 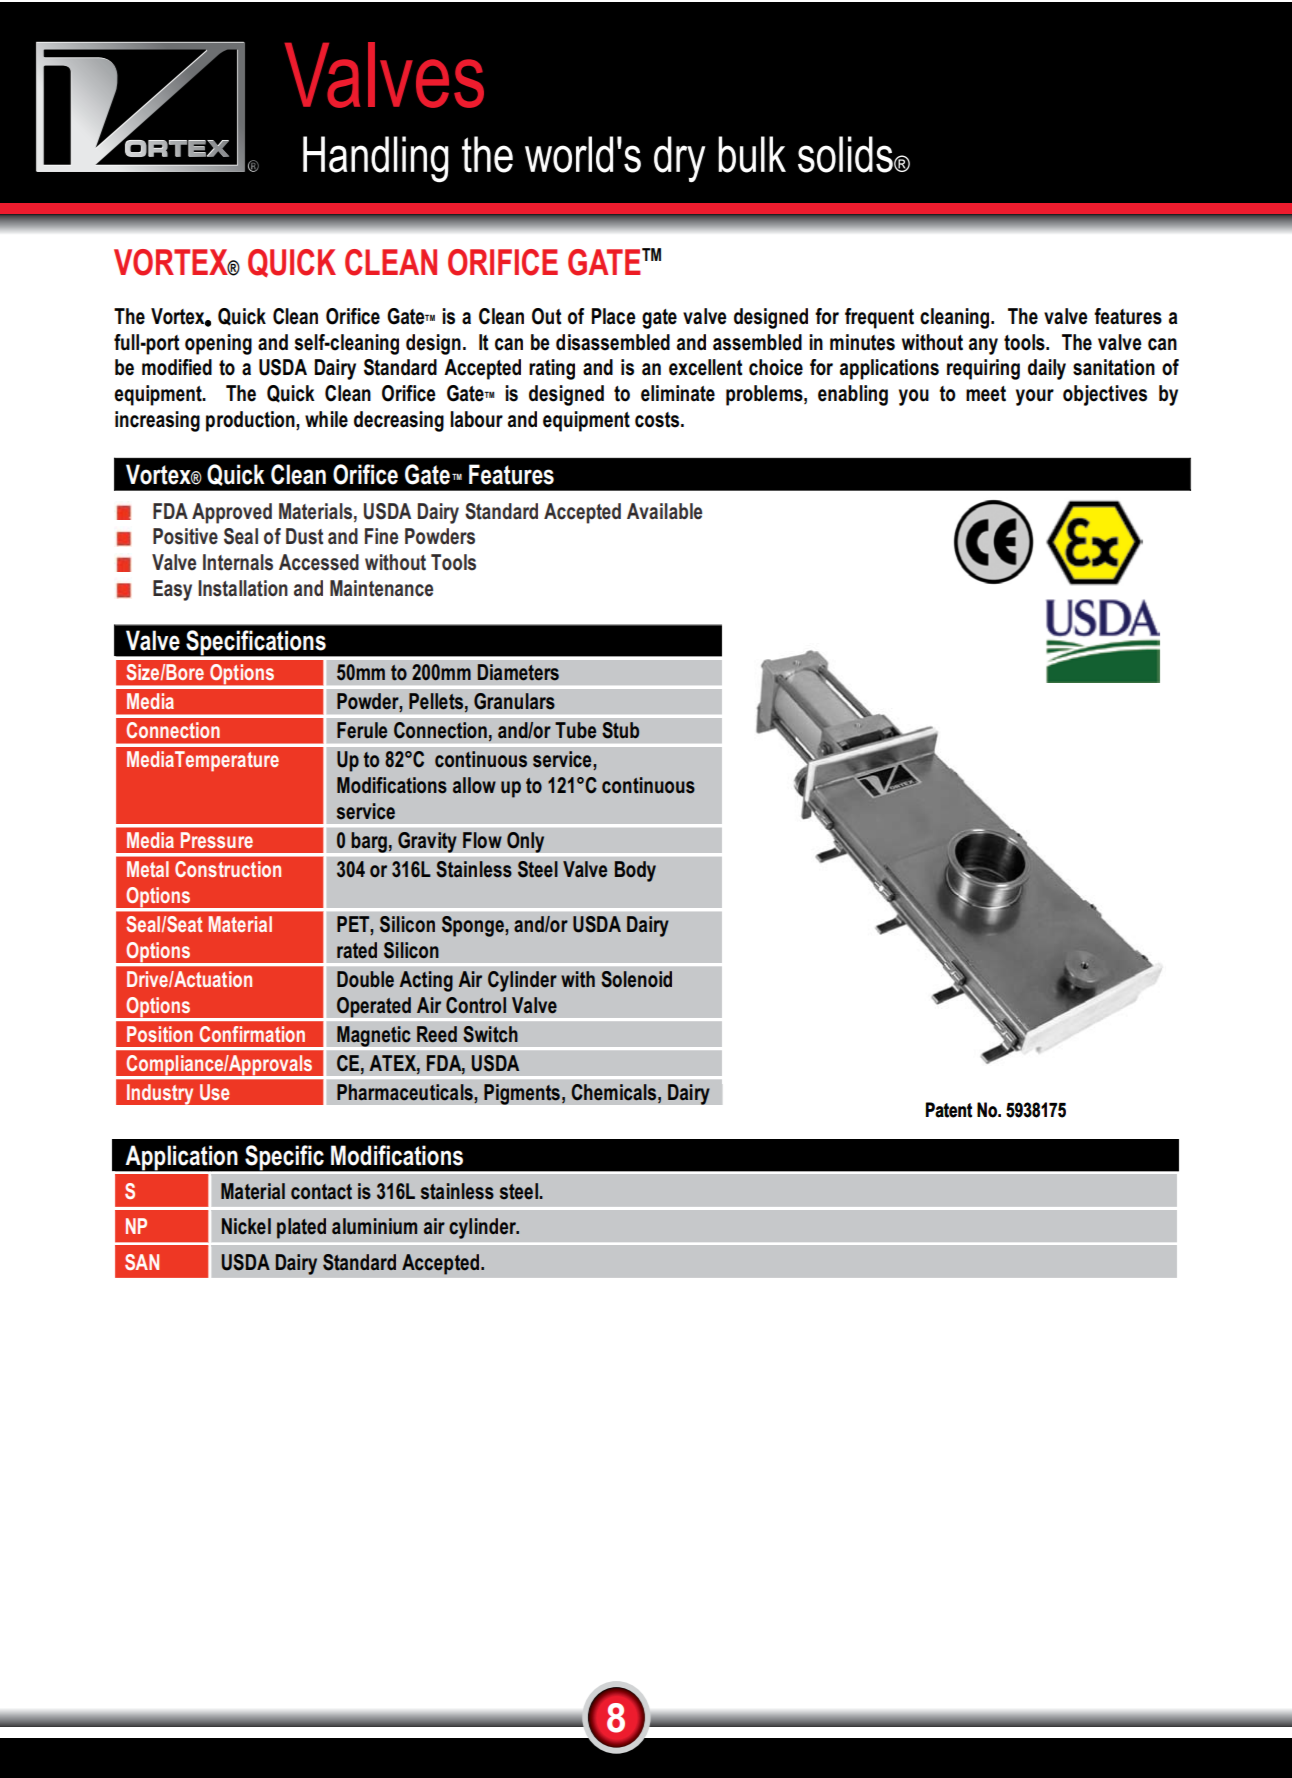 I want to click on any, so click(x=983, y=346).
